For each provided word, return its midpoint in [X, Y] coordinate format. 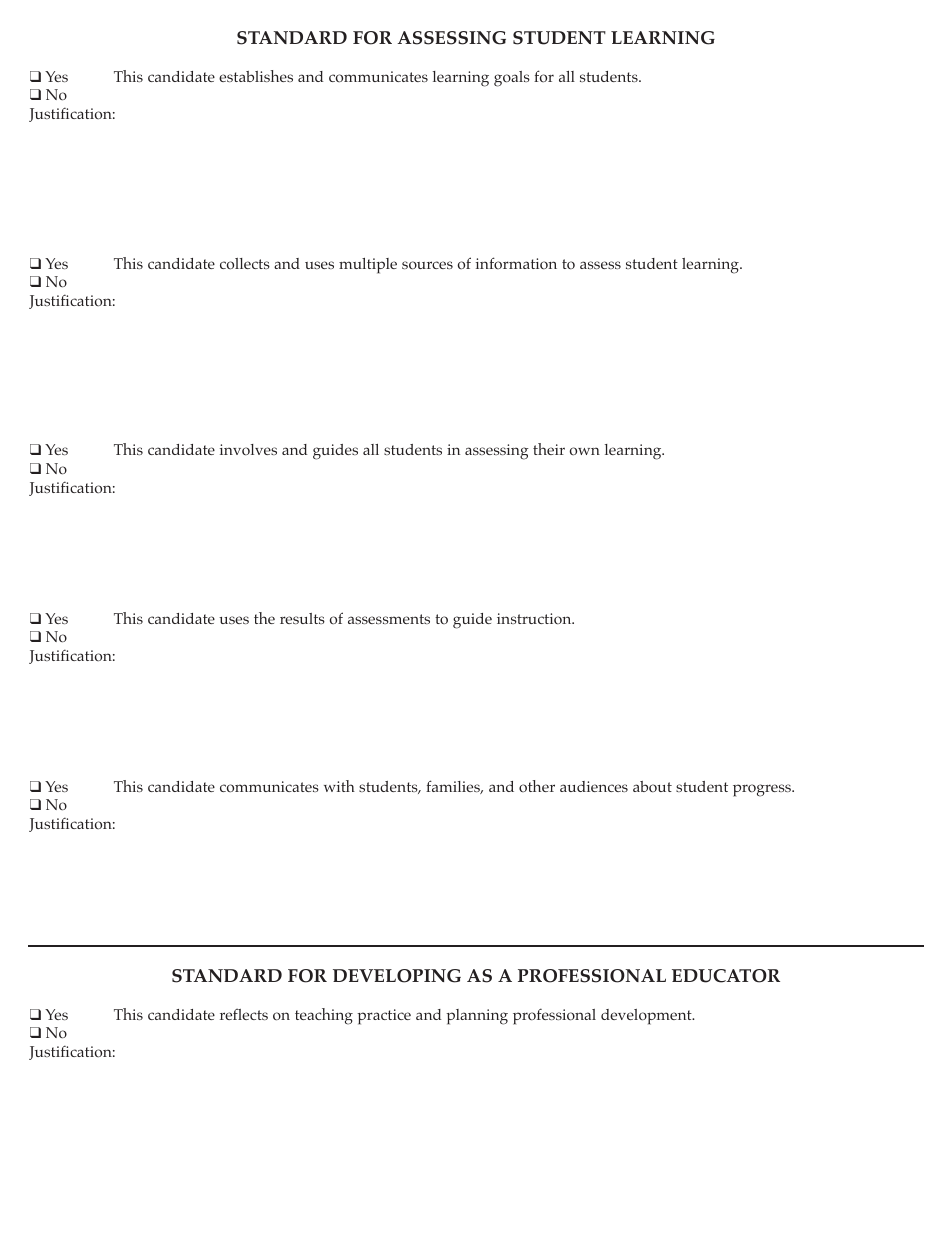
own [585, 451]
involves [248, 450]
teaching [324, 1016]
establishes [256, 76]
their [549, 449]
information [516, 263]
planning [477, 1017]
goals [512, 79]
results [302, 618]
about [652, 787]
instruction [535, 619]
